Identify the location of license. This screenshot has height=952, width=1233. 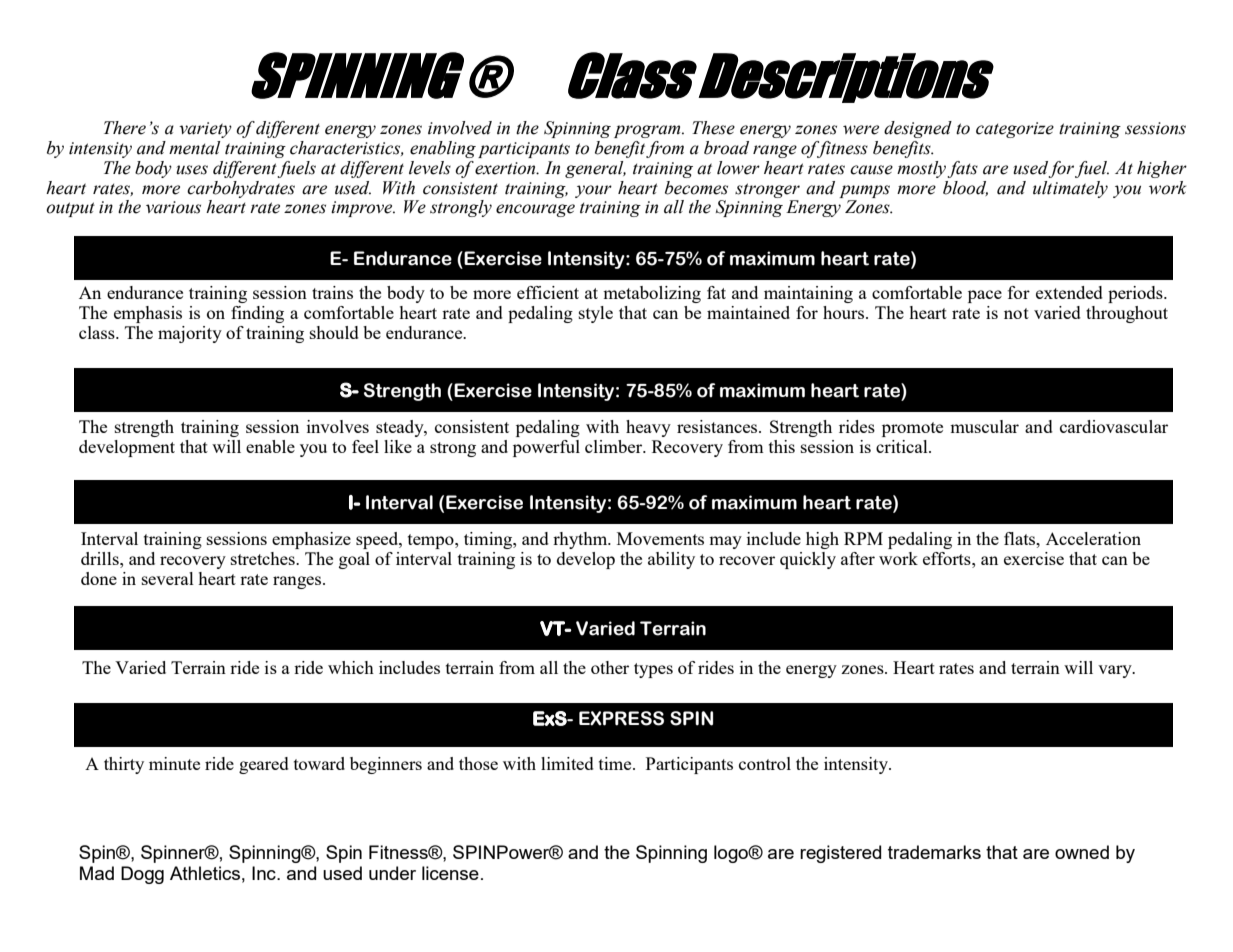
(450, 873).
